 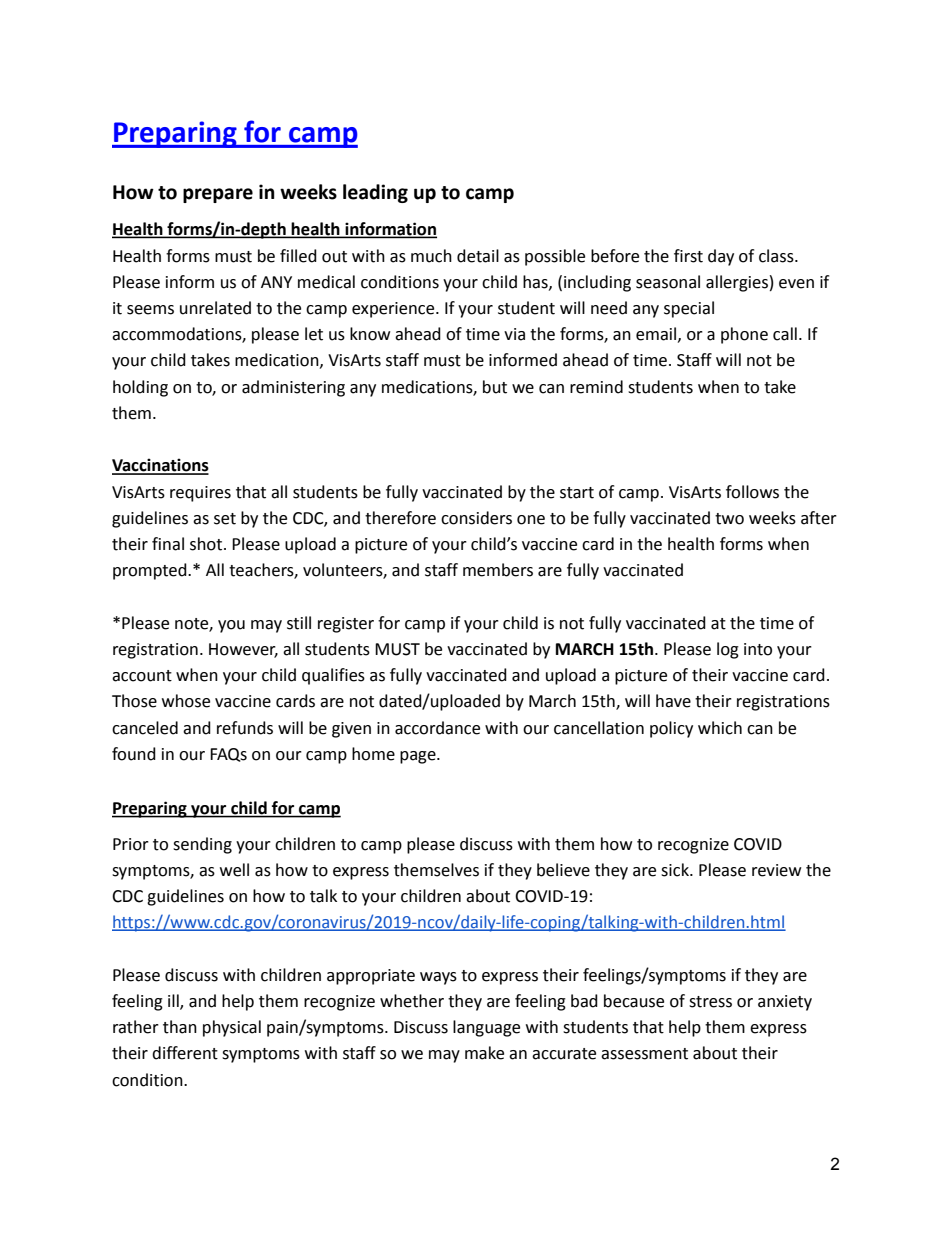 What do you see at coordinates (476, 518) in the document?
I see `considers` at bounding box center [476, 518].
